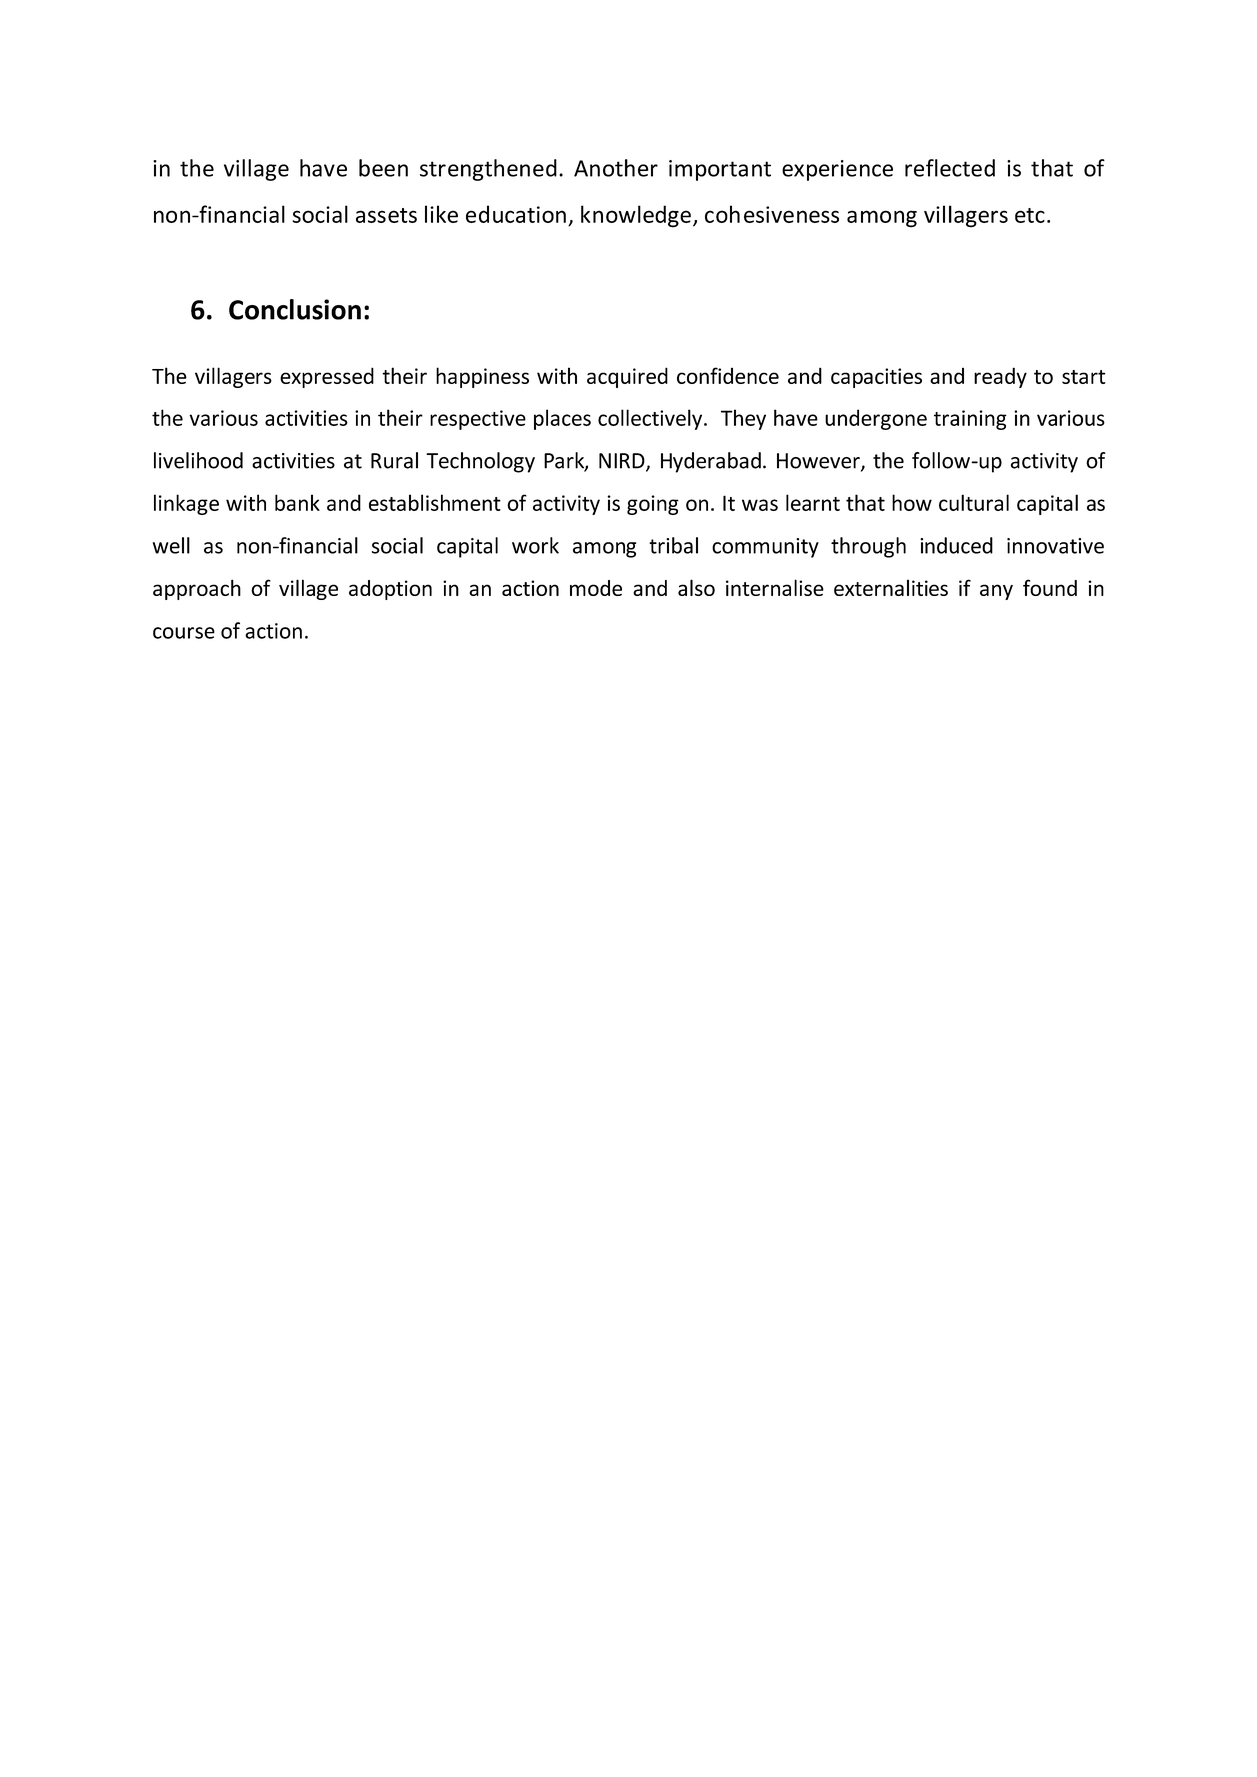 The height and width of the screenshot is (1777, 1257). Describe the element at coordinates (616, 168) in the screenshot. I see `Another` at that location.
